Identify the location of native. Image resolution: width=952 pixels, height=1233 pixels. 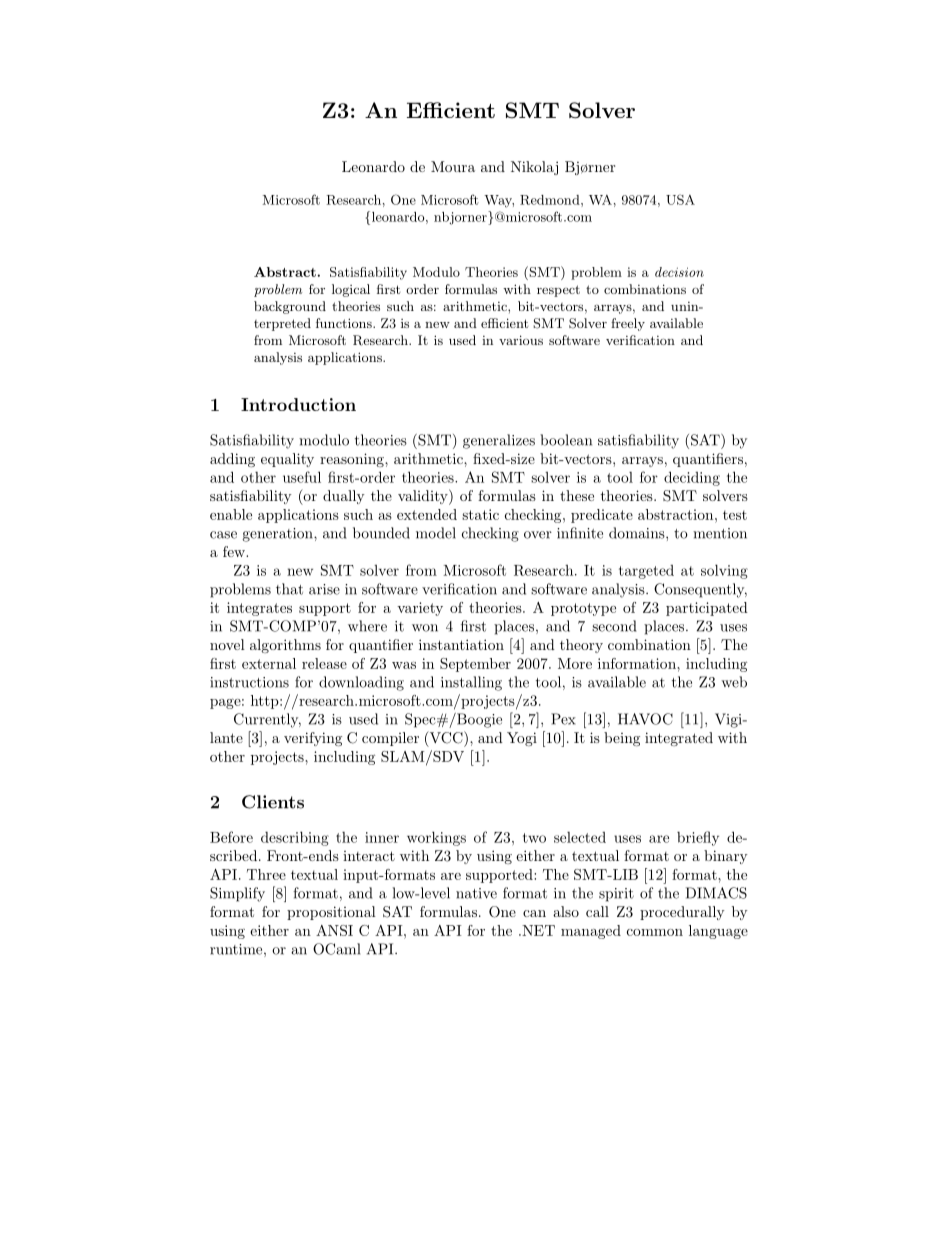
(476, 893).
